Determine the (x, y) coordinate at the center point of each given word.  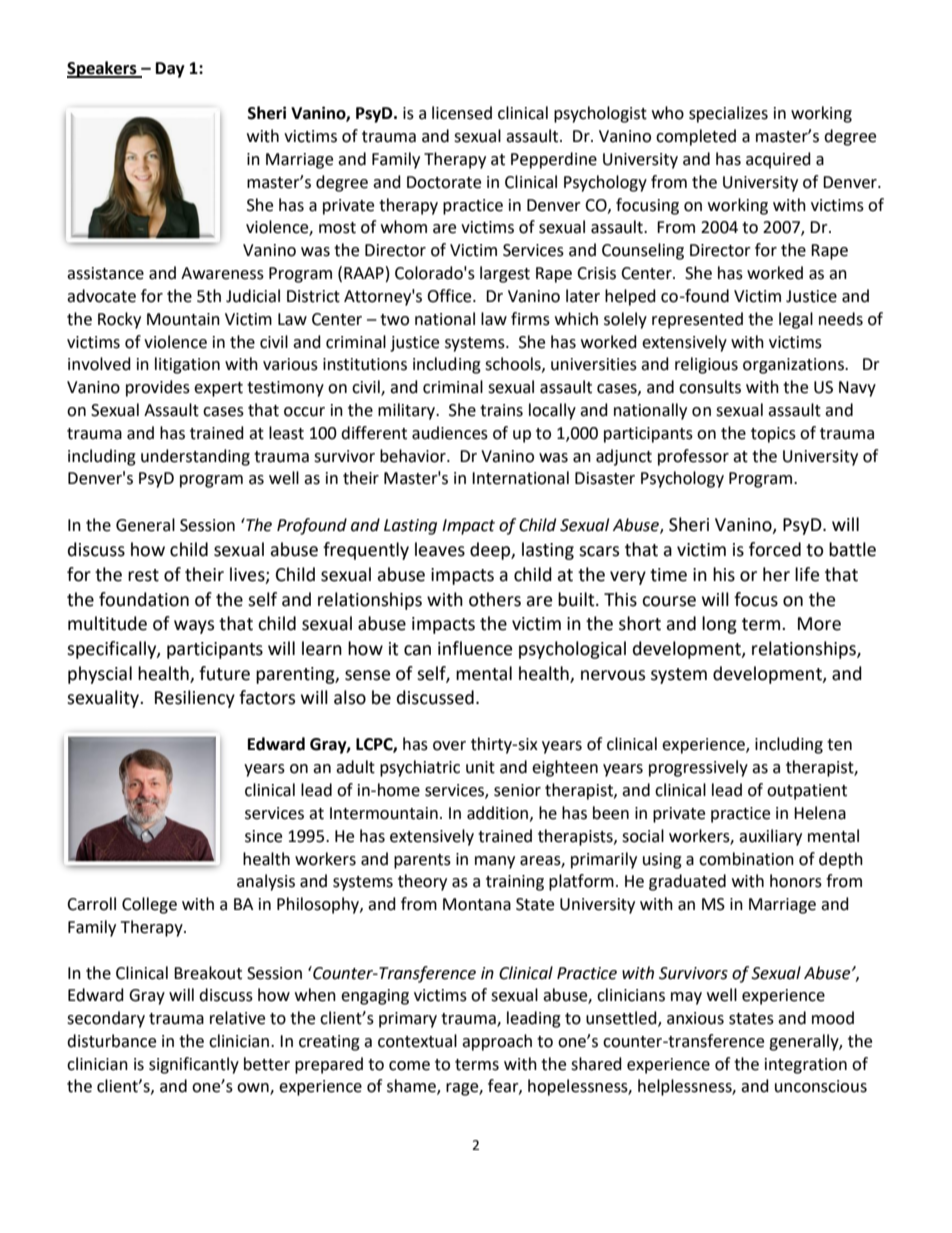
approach (497, 1042)
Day (170, 70)
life (807, 574)
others (495, 599)
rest (143, 575)
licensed (462, 113)
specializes (728, 114)
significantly (194, 1065)
